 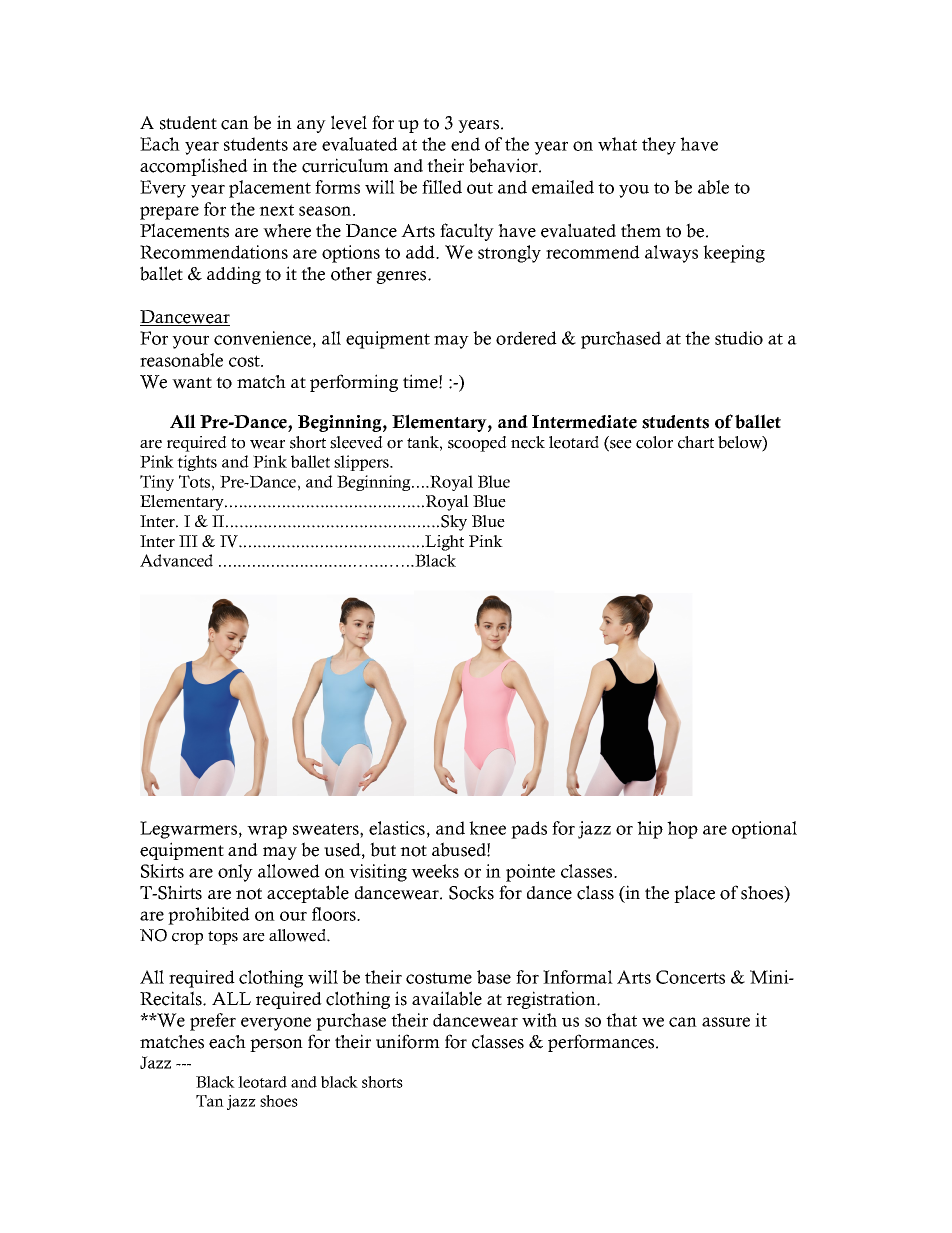 What do you see at coordinates (213, 1022) in the image?
I see `prefer` at bounding box center [213, 1022].
